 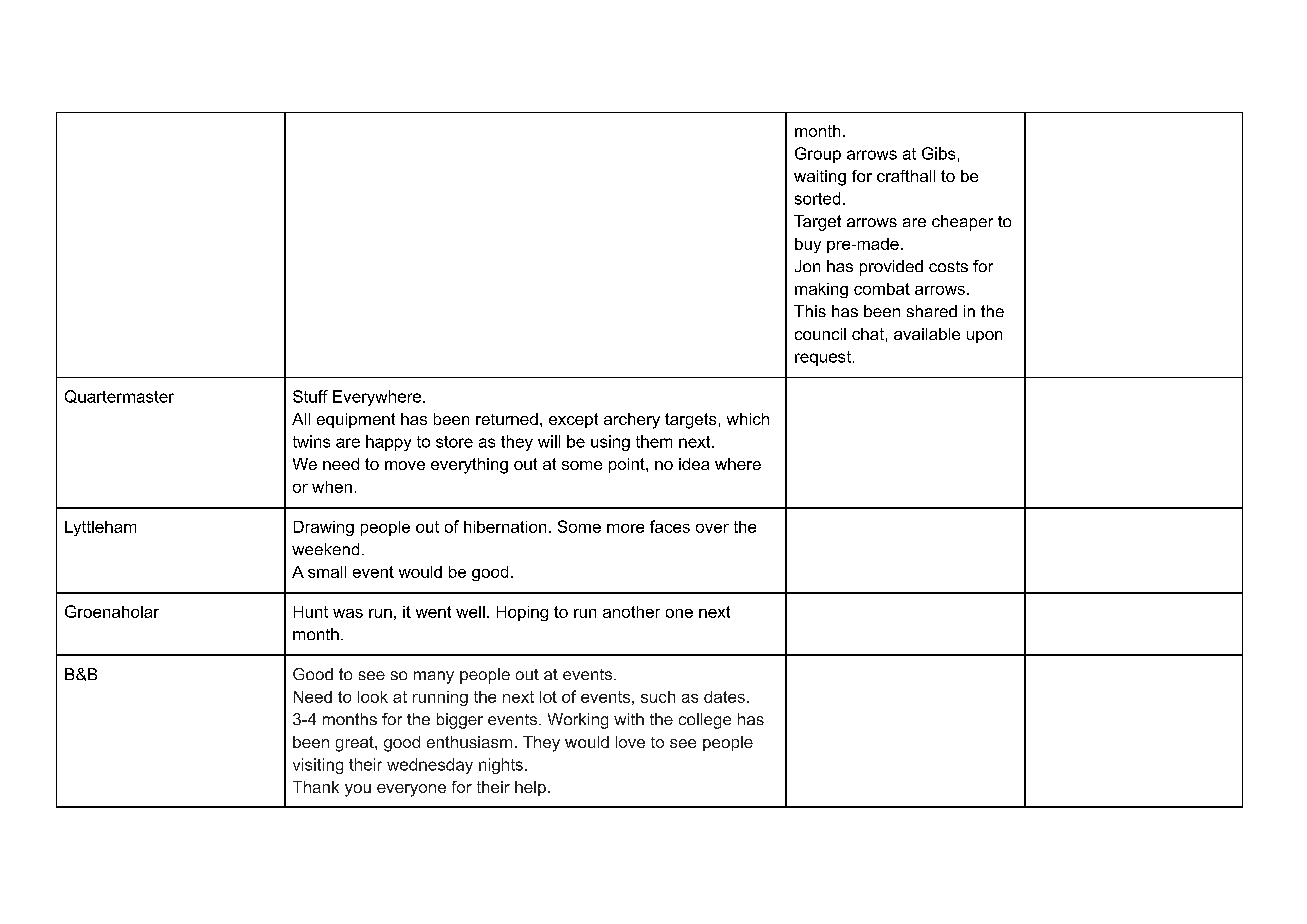 I want to click on request, so click(x=823, y=358).
